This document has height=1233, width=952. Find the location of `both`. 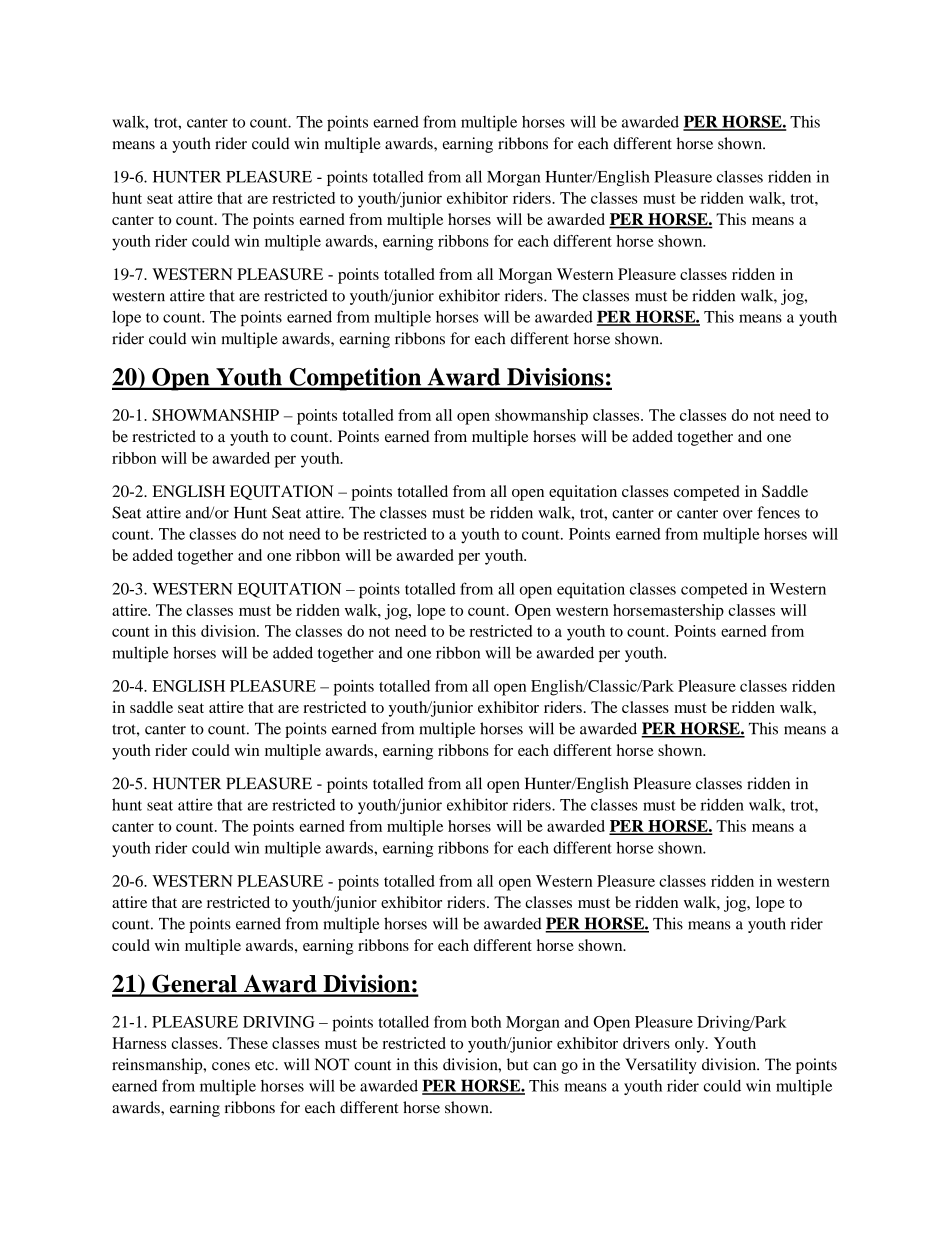

both is located at coordinates (486, 1022).
